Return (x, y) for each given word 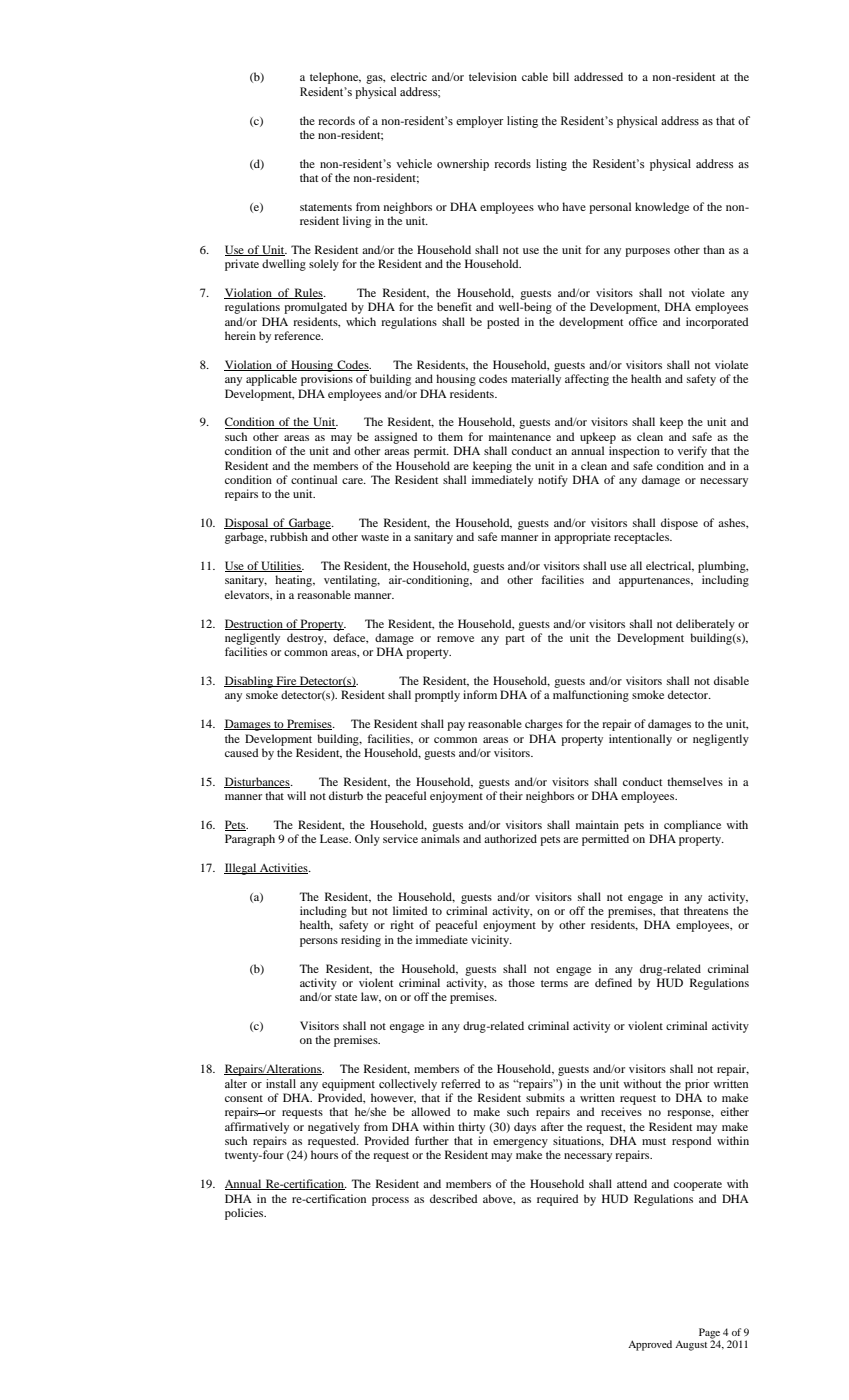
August (691, 1345)
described (453, 1198)
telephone (335, 78)
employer (480, 122)
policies (245, 1214)
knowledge (662, 208)
